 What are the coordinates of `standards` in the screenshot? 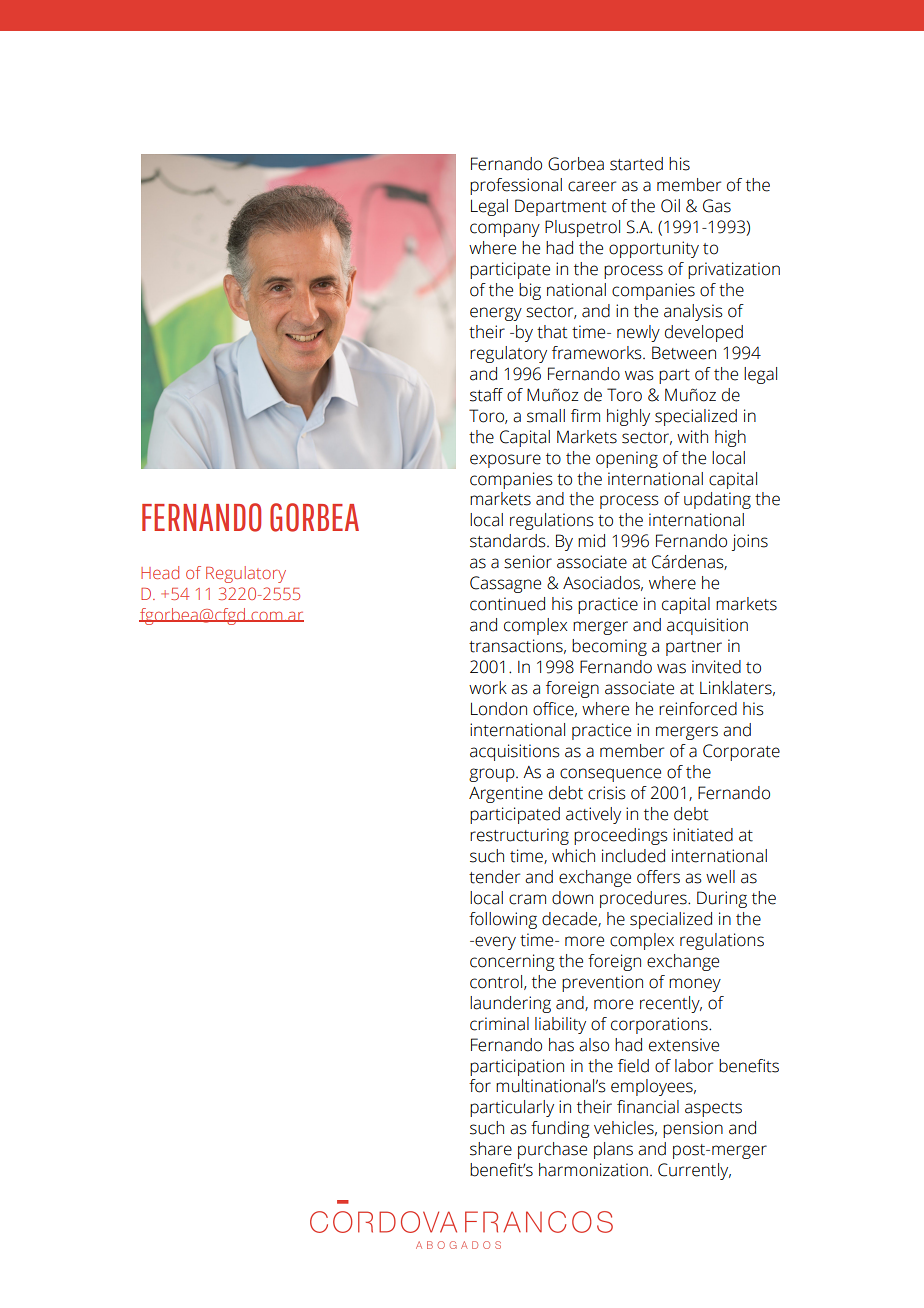 It's located at (509, 541).
